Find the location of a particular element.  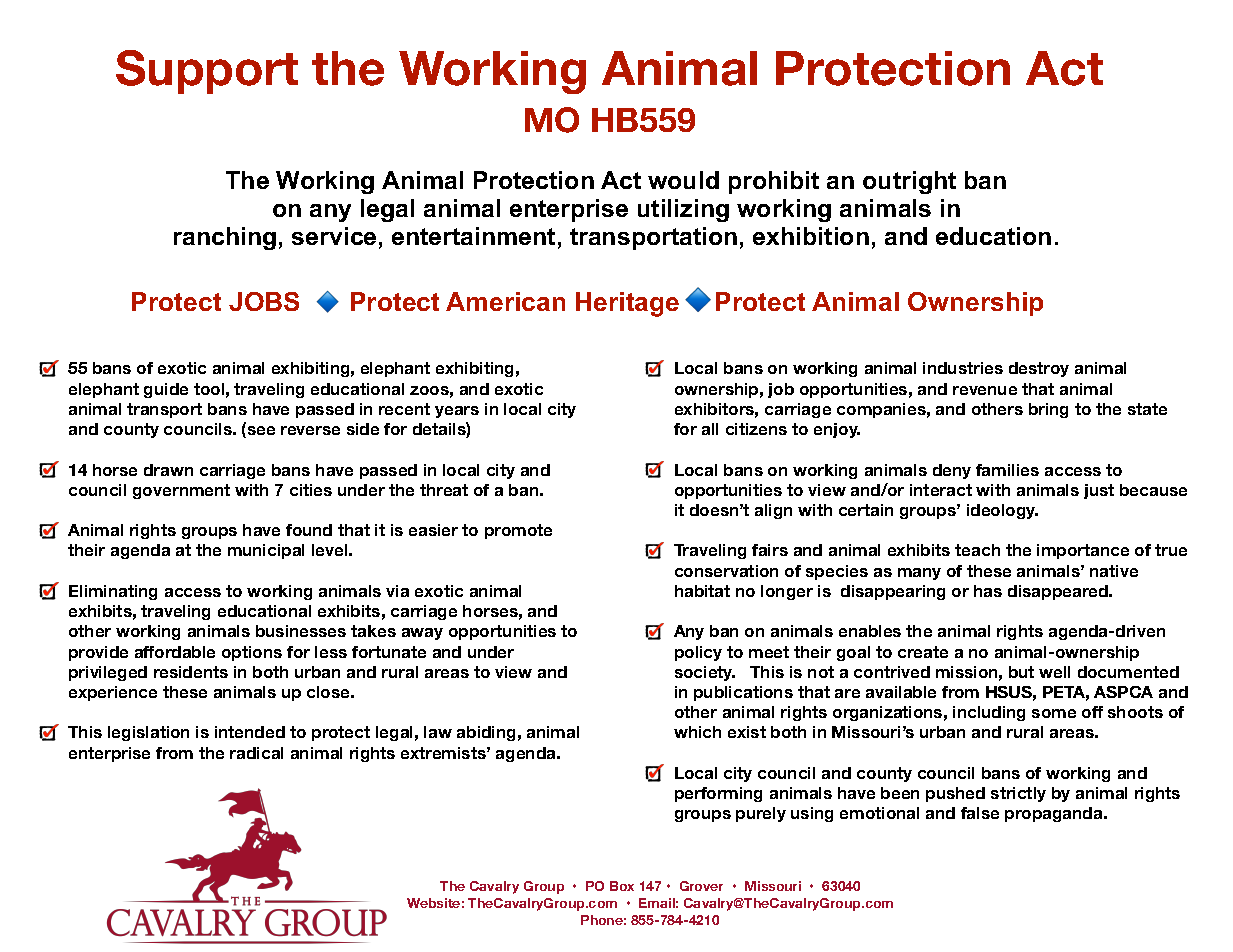

ranching is located at coordinates (225, 238).
